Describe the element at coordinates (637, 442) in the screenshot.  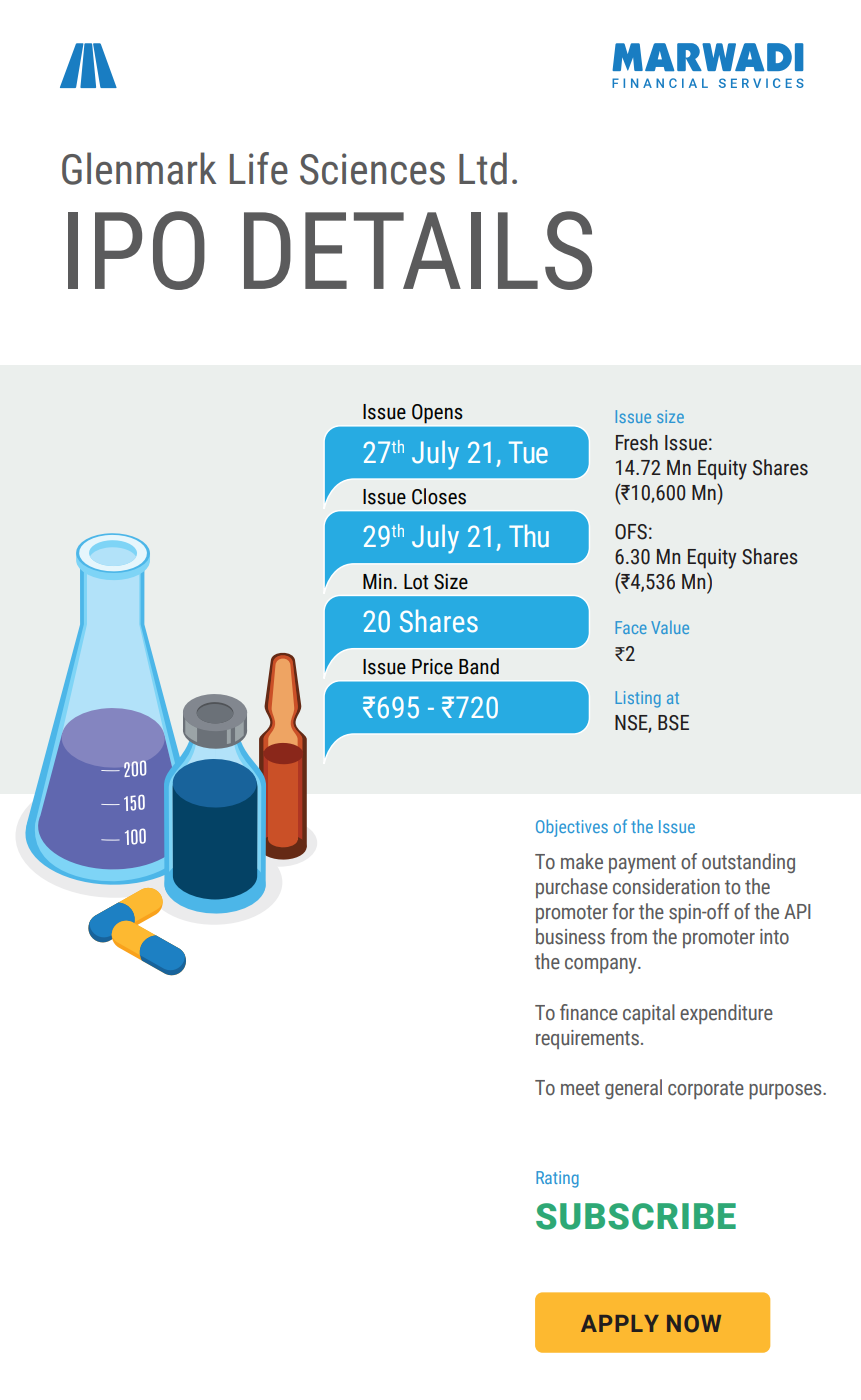
I see `Fresh` at that location.
